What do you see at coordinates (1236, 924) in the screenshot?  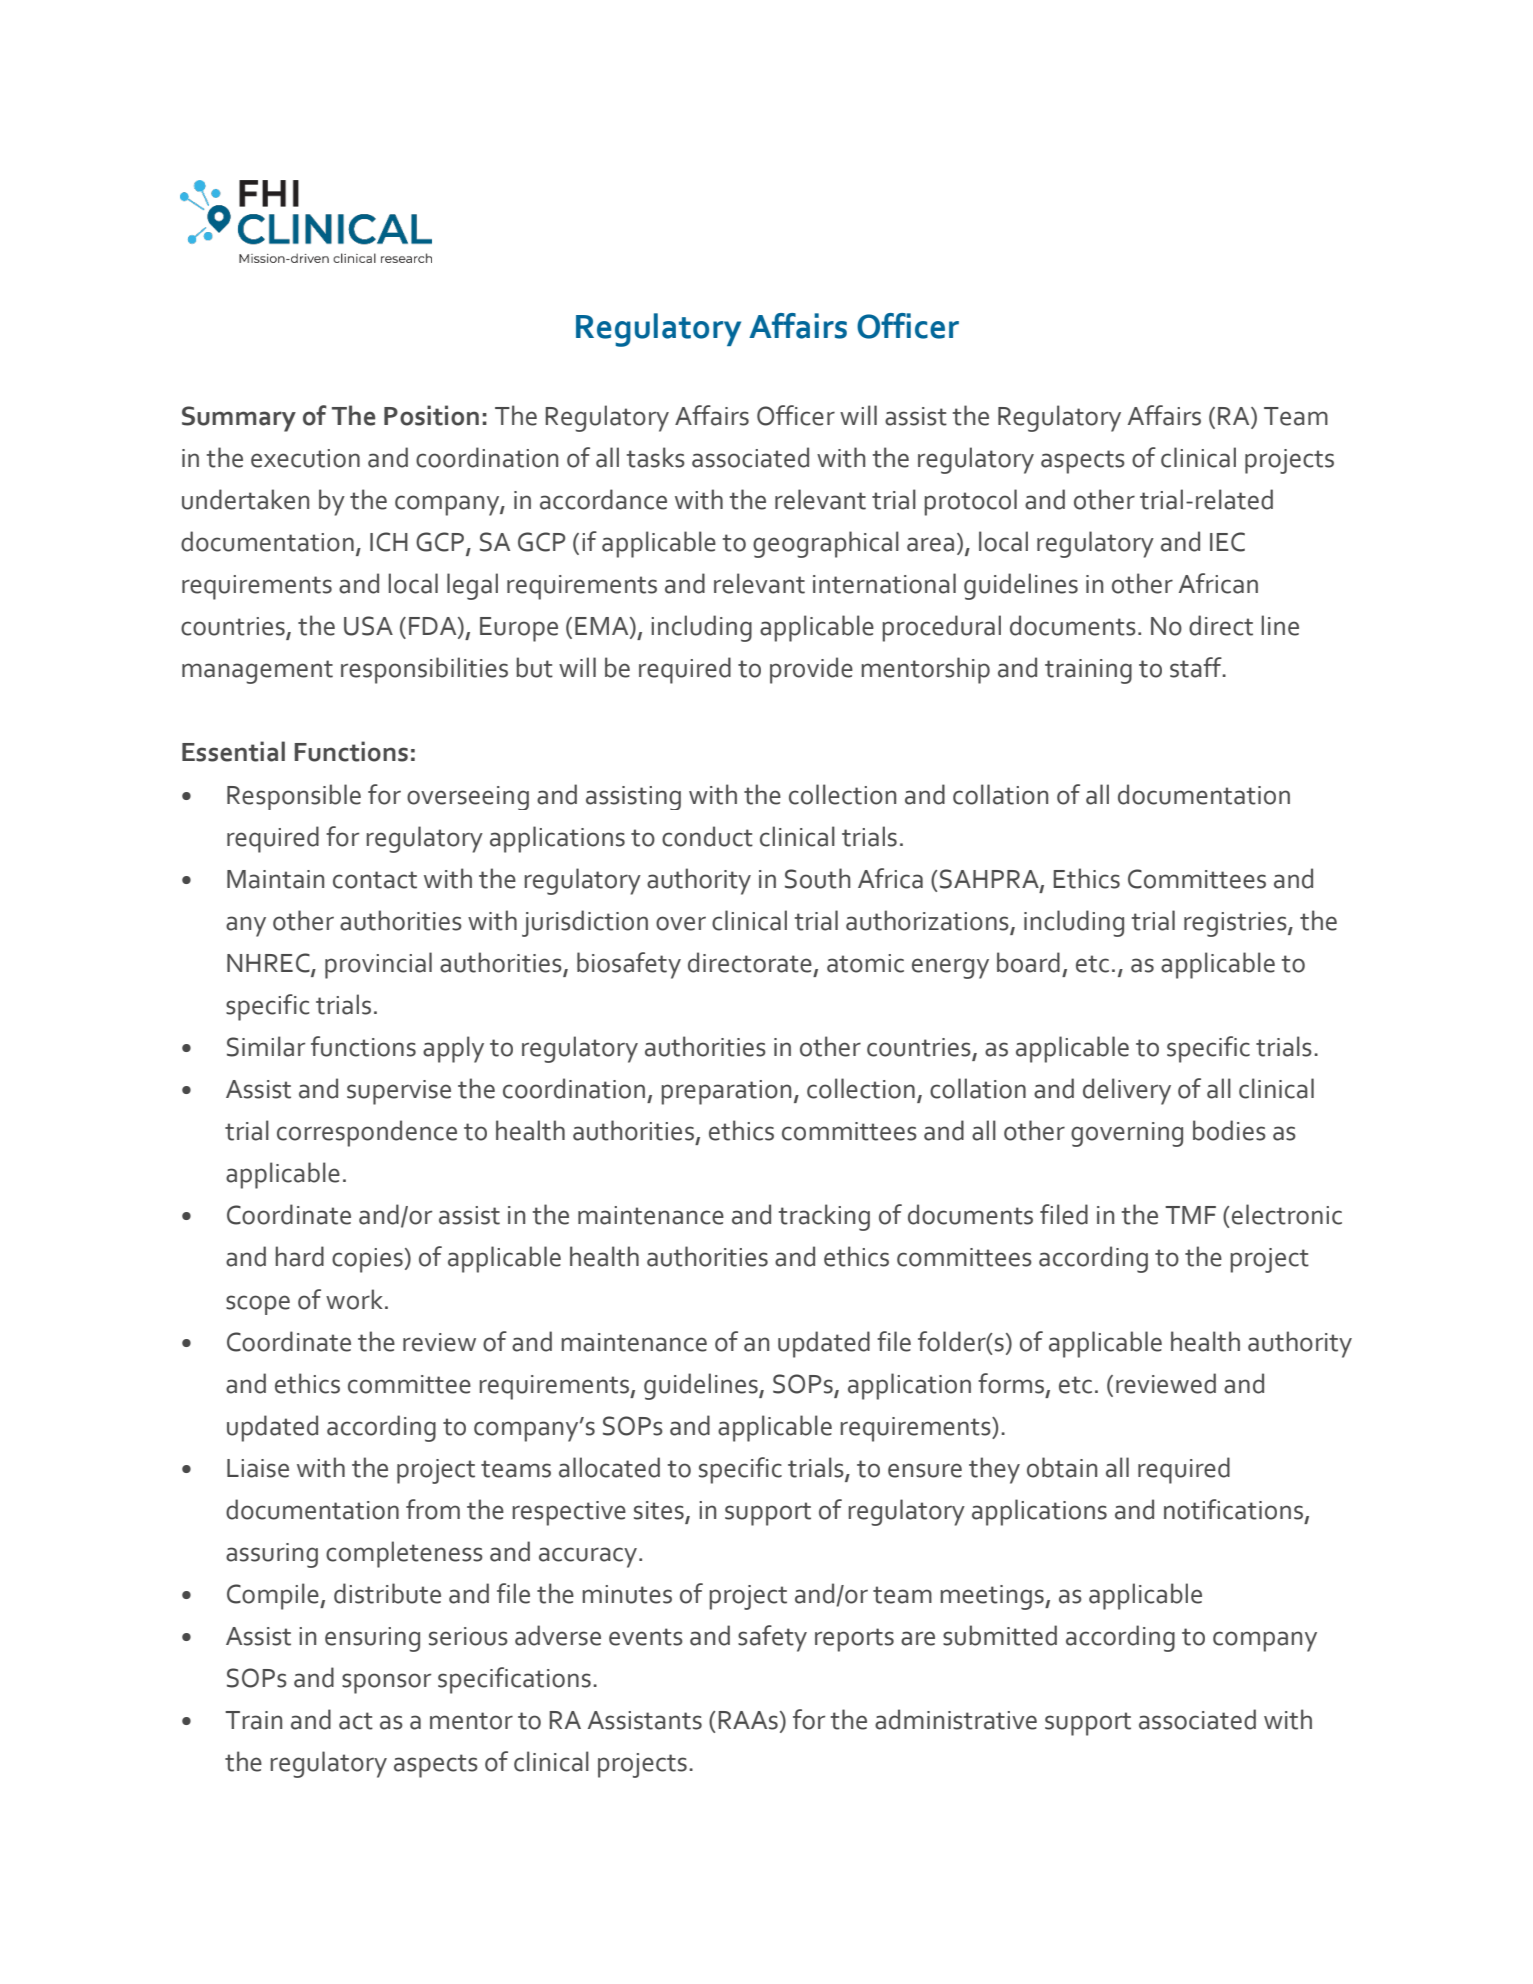 I see `registries` at bounding box center [1236, 924].
